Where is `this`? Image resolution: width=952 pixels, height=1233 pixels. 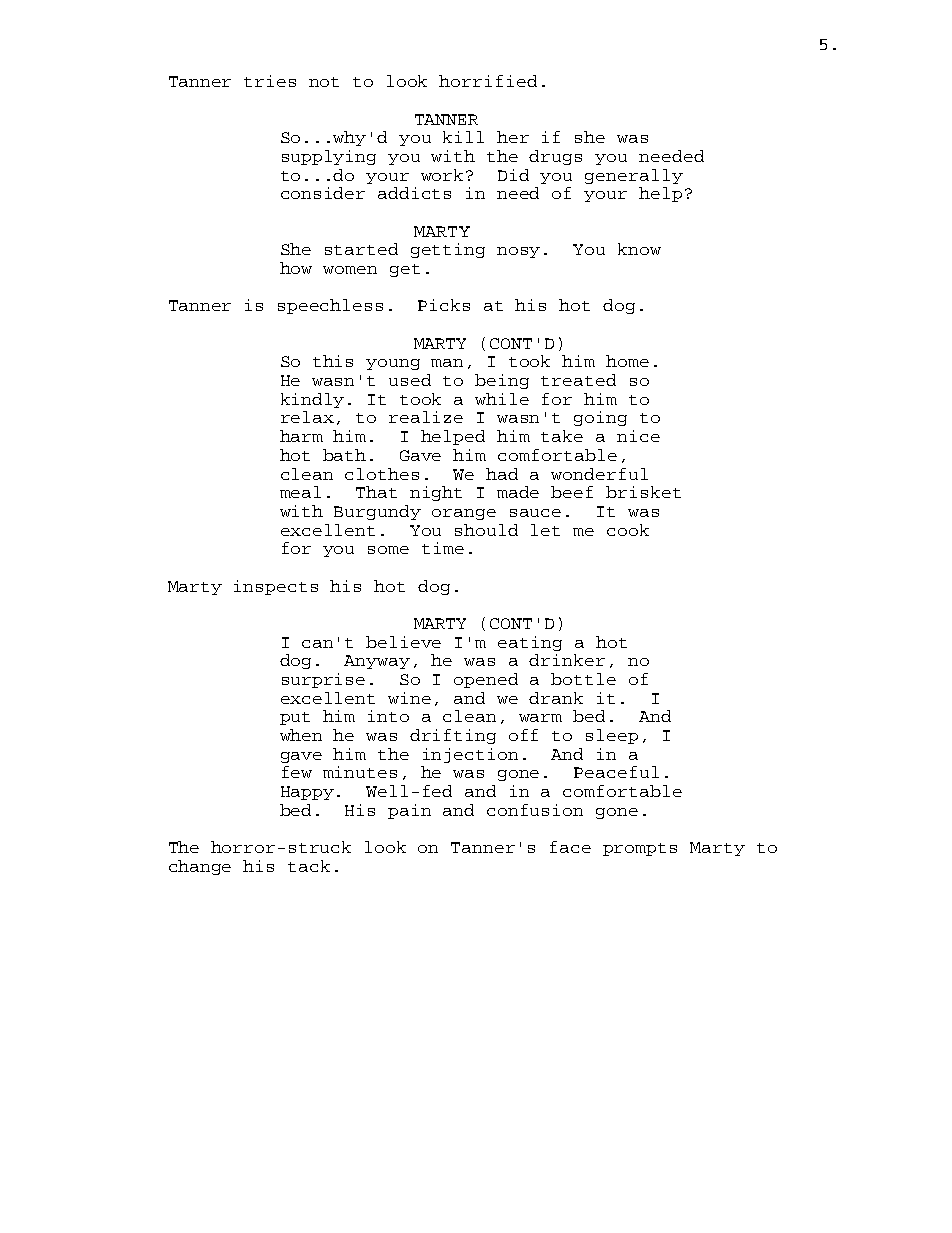 this is located at coordinates (333, 361).
